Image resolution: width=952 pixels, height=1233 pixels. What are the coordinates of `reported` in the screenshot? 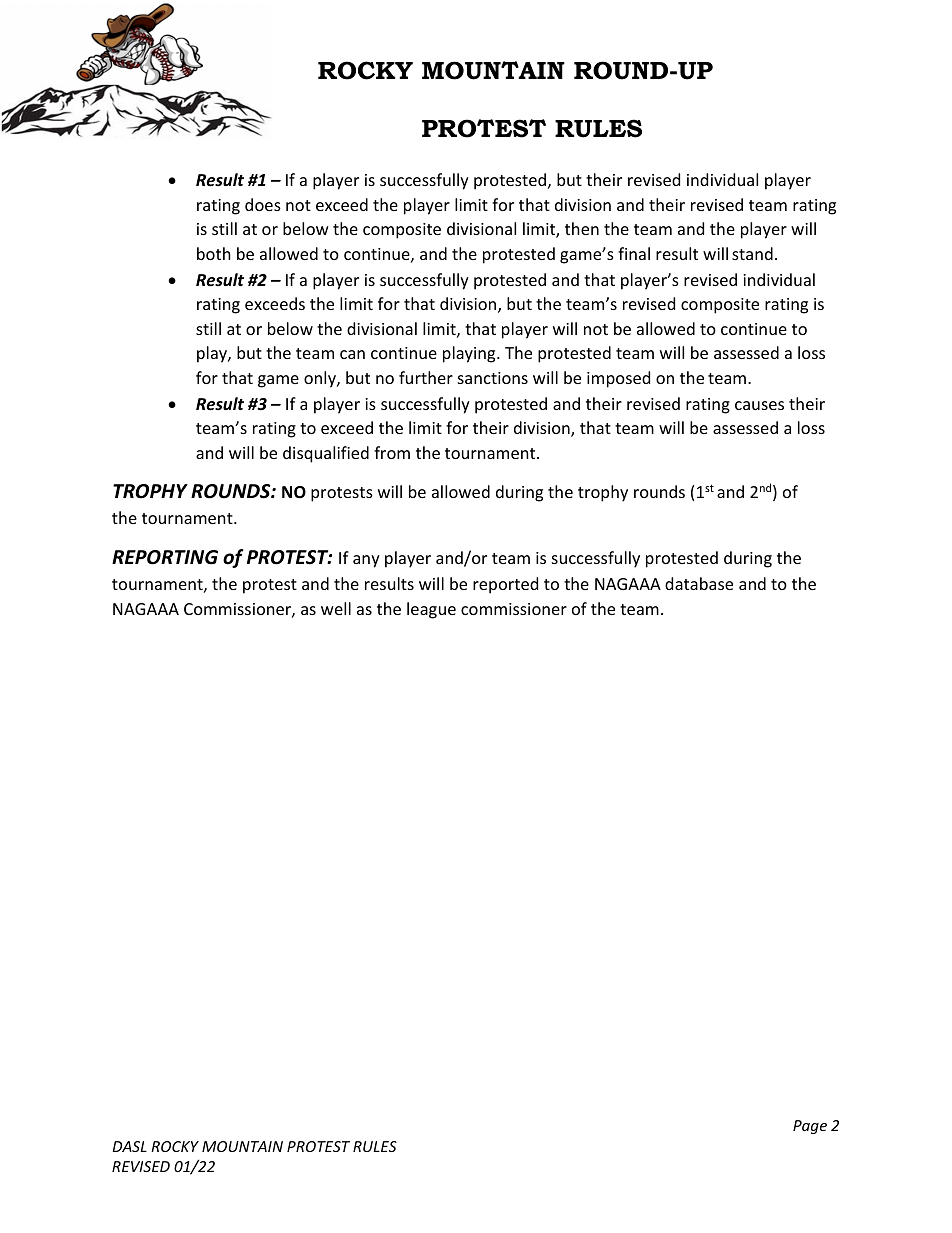 It's located at (505, 585).
